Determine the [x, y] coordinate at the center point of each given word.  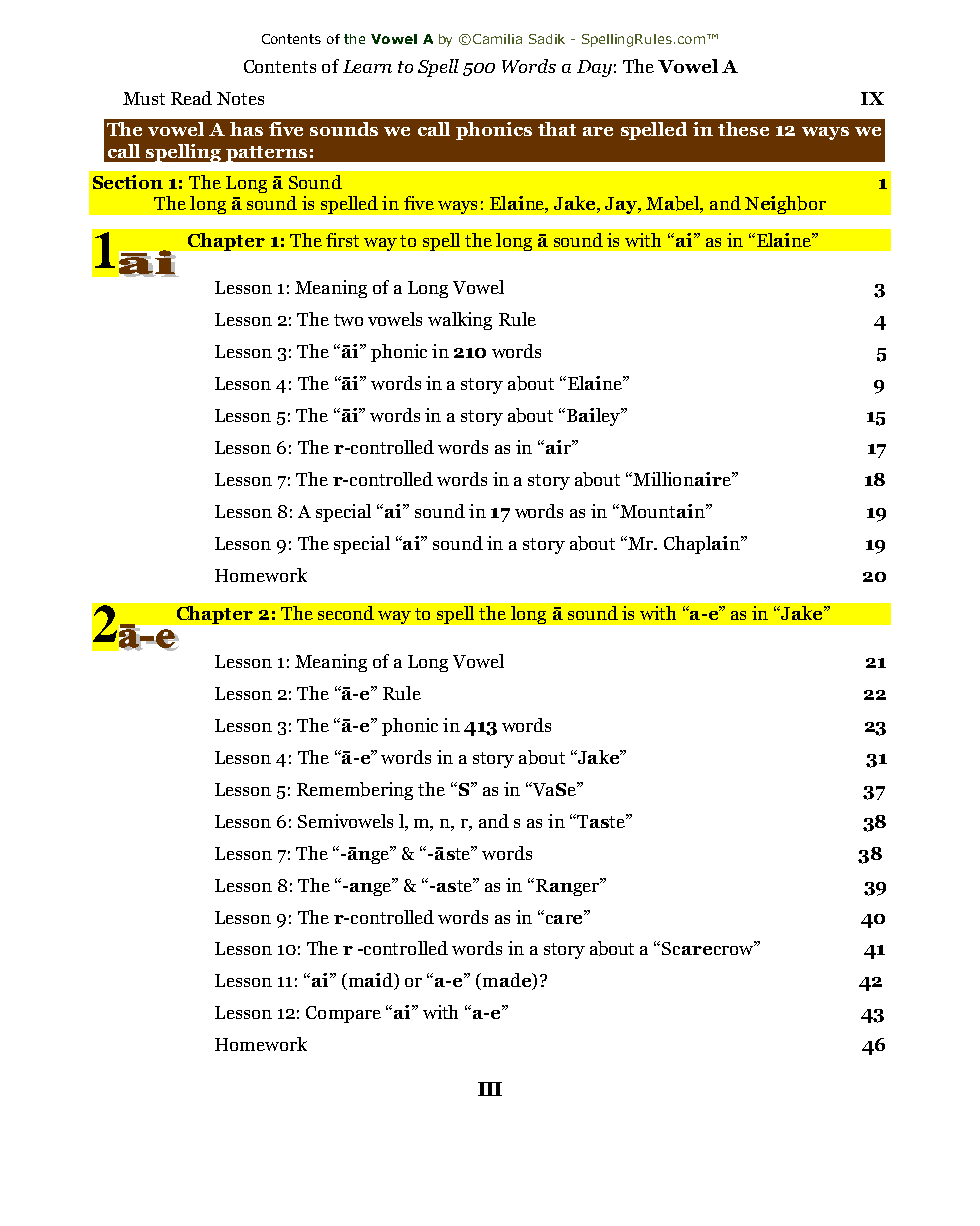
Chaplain [703, 545]
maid [370, 981]
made [507, 981]
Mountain [662, 511]
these [743, 129]
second [346, 613]
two [348, 320]
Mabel [674, 204]
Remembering [355, 791]
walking [460, 321]
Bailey [593, 417]
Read [191, 98]
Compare [343, 1014]
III [490, 1089]
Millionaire [682, 479]
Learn [367, 66]
